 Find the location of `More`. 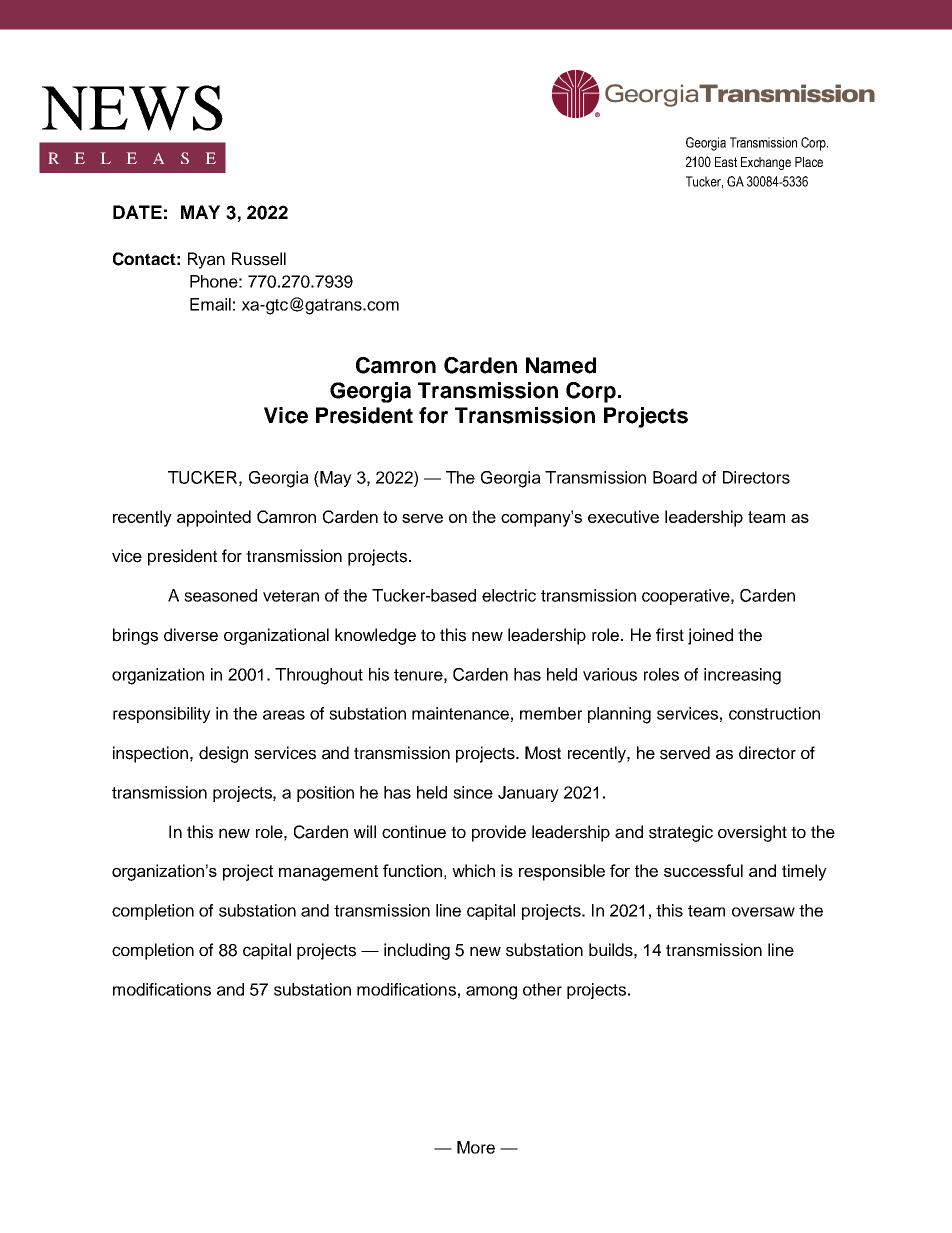

More is located at coordinates (476, 1147).
